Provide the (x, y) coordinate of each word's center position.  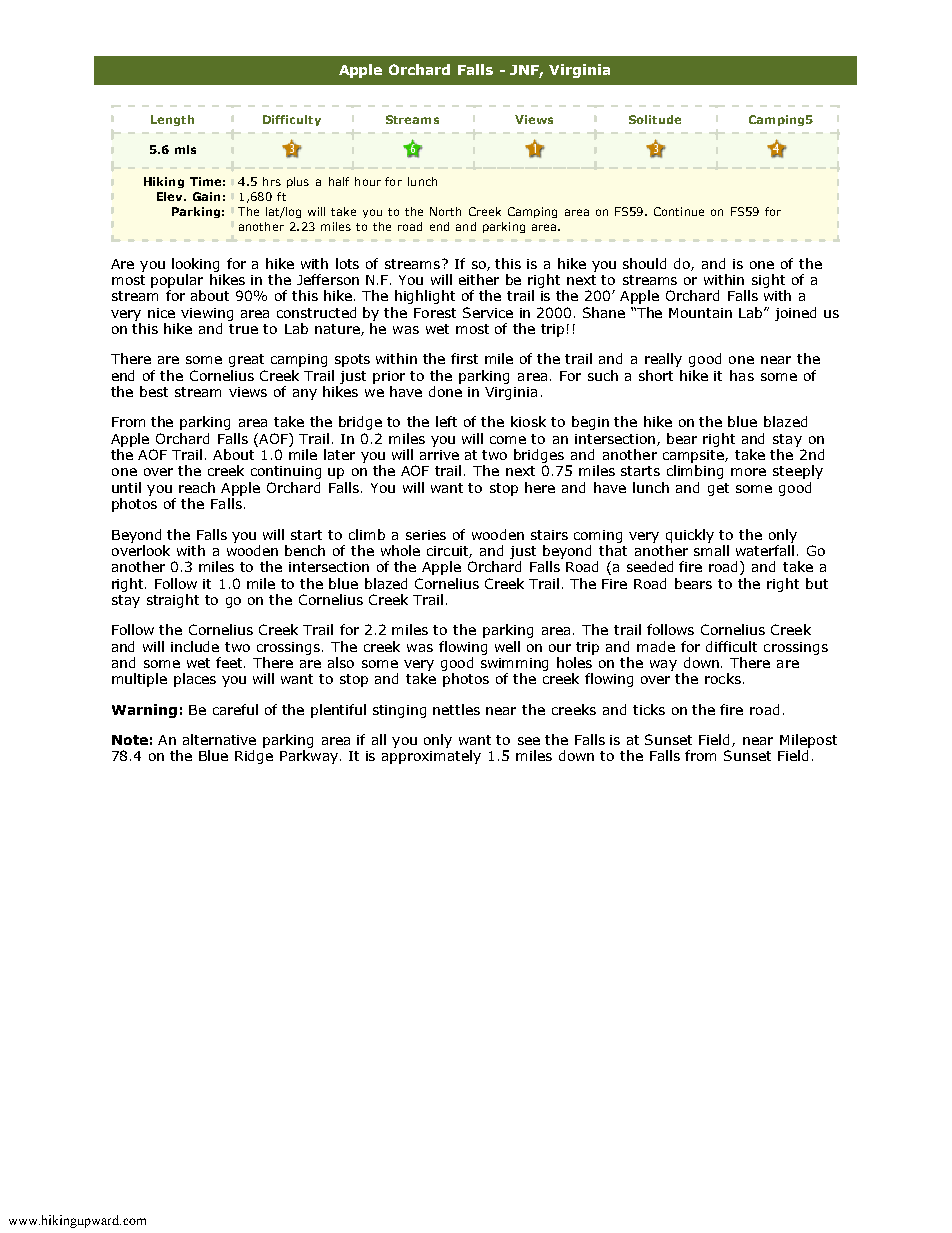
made (656, 646)
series (426, 535)
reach (197, 487)
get (718, 489)
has (742, 375)
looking (195, 265)
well (507, 646)
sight (768, 281)
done (445, 391)
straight (173, 601)
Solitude (655, 119)
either (479, 279)
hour (368, 181)
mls (185, 149)
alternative (219, 739)
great (246, 360)
